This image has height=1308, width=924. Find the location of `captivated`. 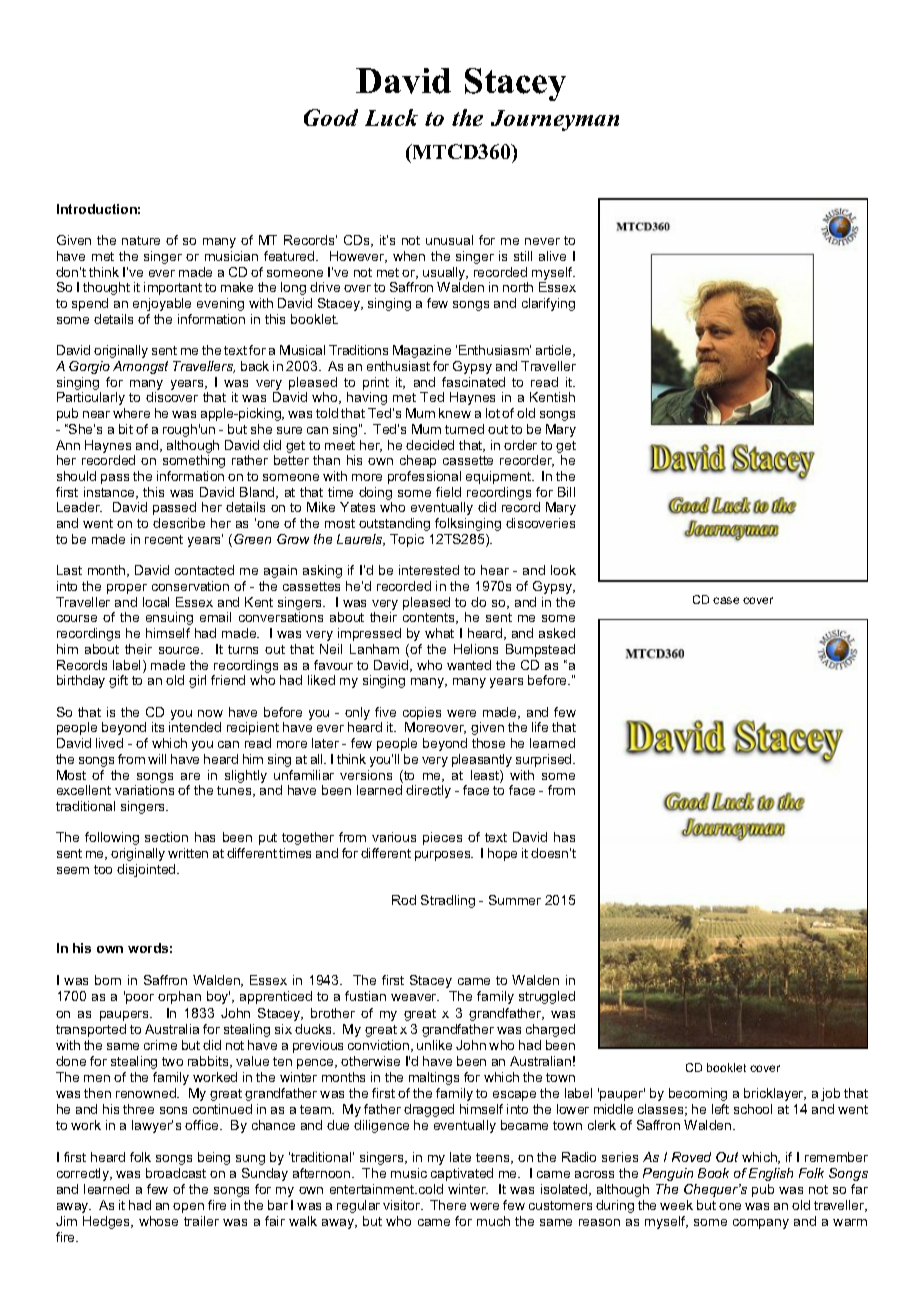

captivated is located at coordinates (462, 1174).
